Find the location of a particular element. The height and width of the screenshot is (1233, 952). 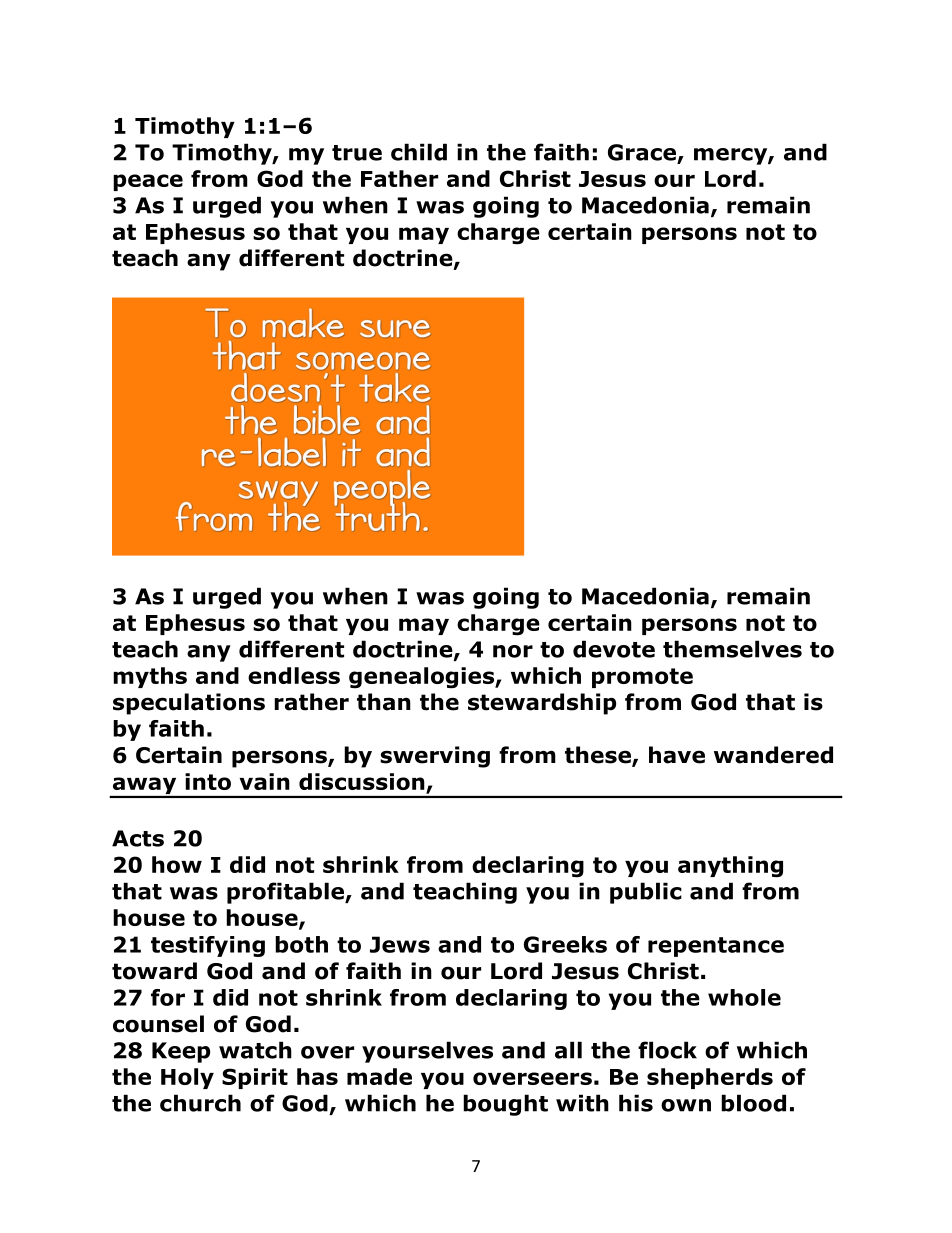

Holy is located at coordinates (187, 1078).
